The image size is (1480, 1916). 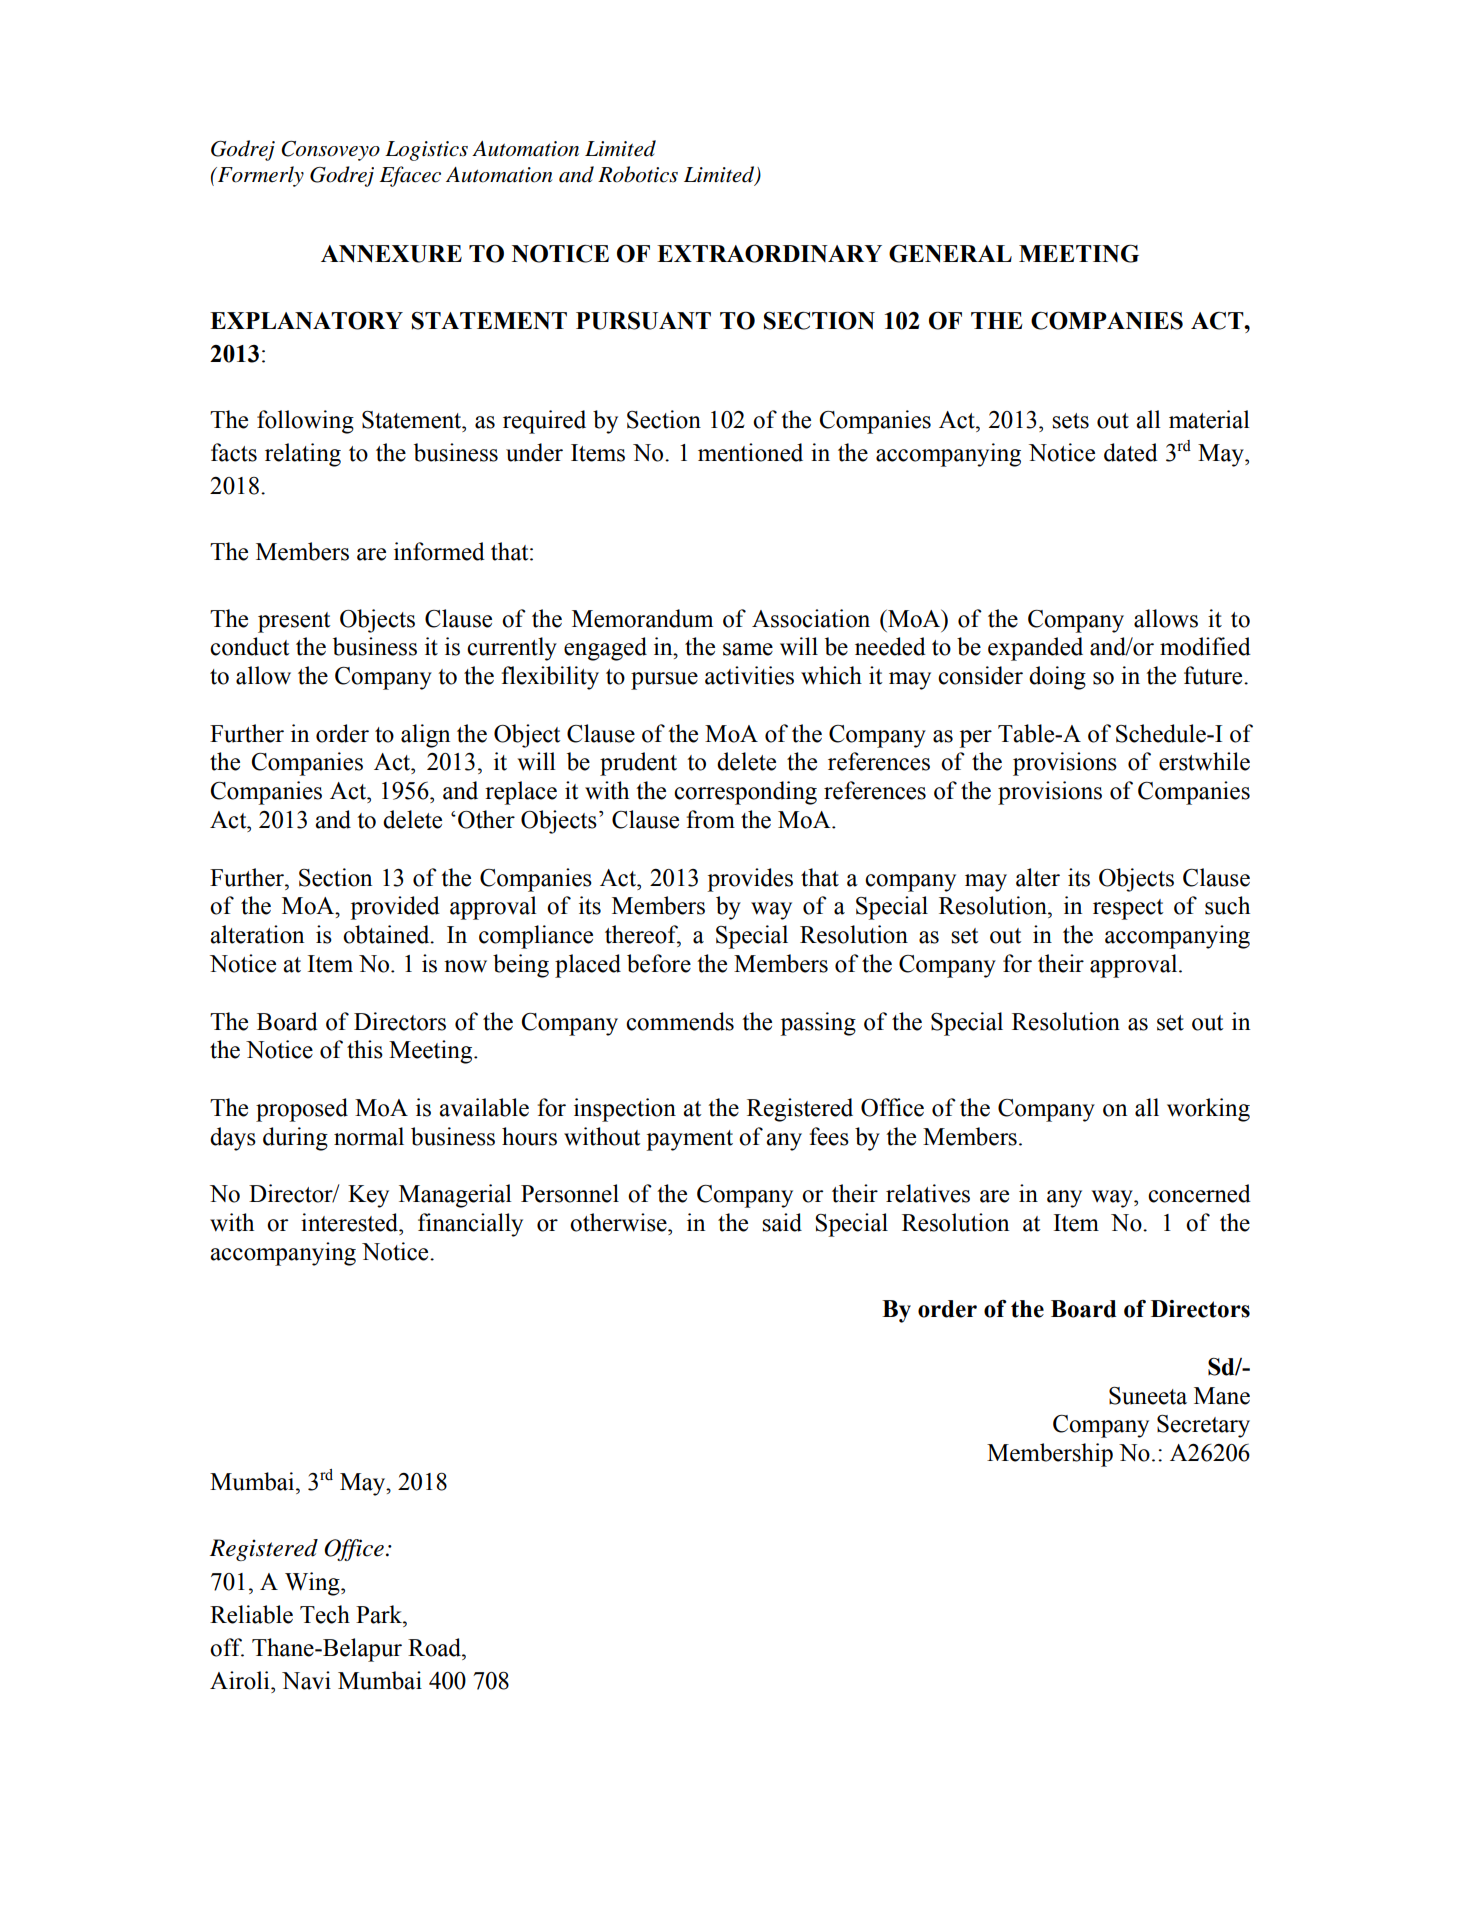 I want to click on Logistics, so click(x=426, y=151).
